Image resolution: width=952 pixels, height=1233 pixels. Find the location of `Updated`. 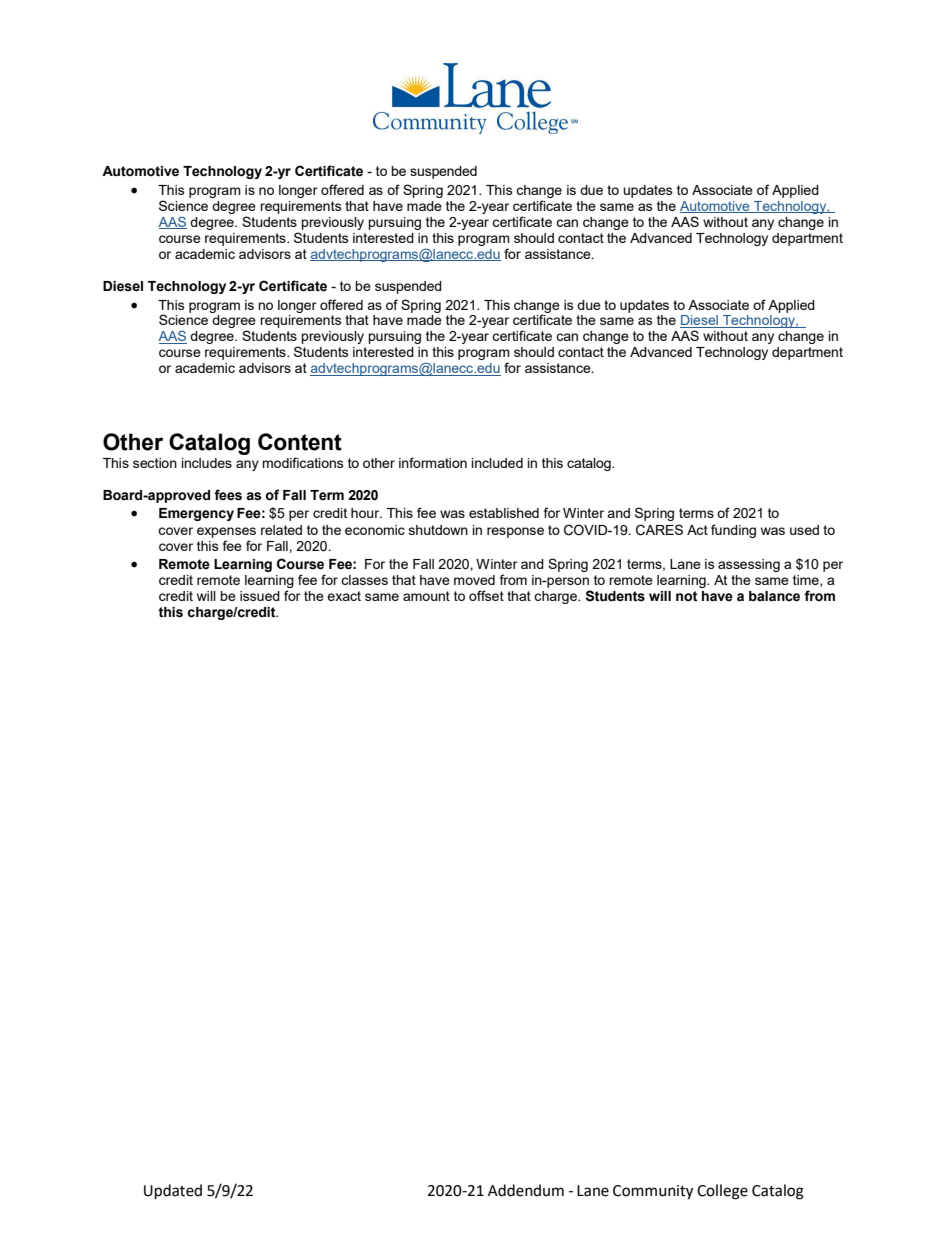

Updated is located at coordinates (173, 1192).
